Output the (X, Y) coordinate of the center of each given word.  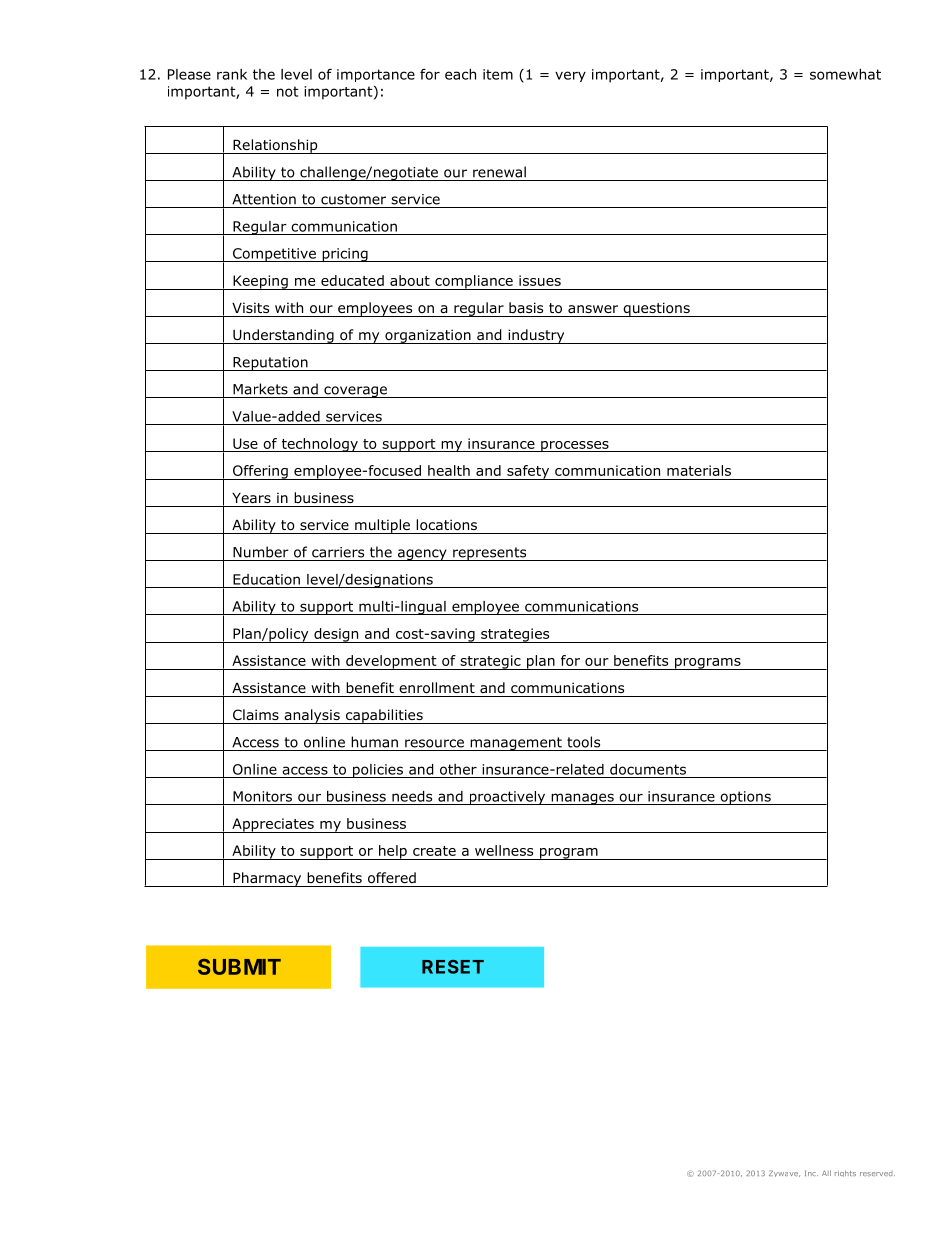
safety (528, 472)
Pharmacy (267, 879)
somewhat (845, 74)
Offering (260, 472)
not (288, 91)
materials (699, 470)
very (570, 76)
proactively (507, 798)
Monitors (262, 796)
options (745, 798)
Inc (811, 1173)
